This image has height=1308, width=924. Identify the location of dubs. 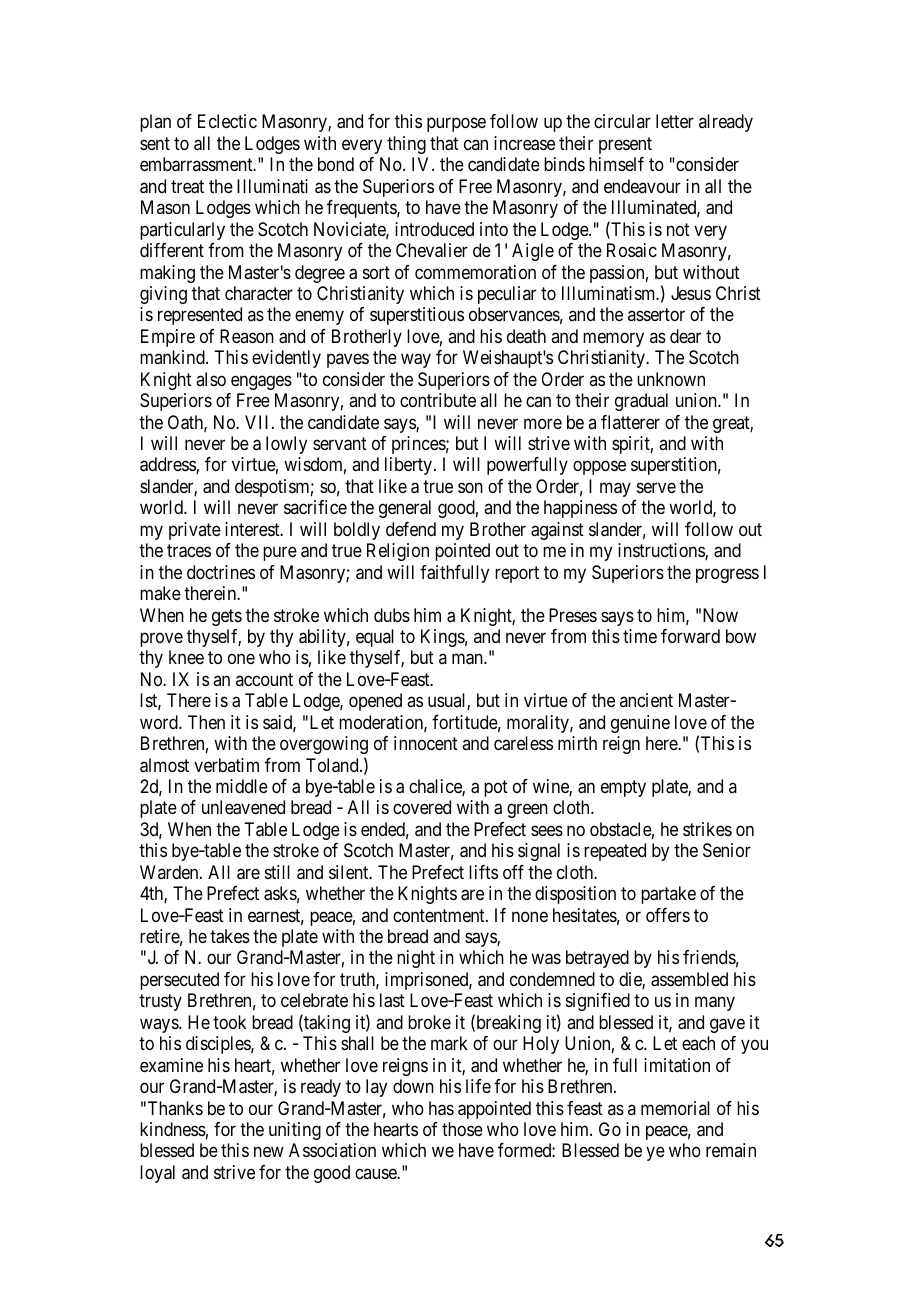
(392, 615).
